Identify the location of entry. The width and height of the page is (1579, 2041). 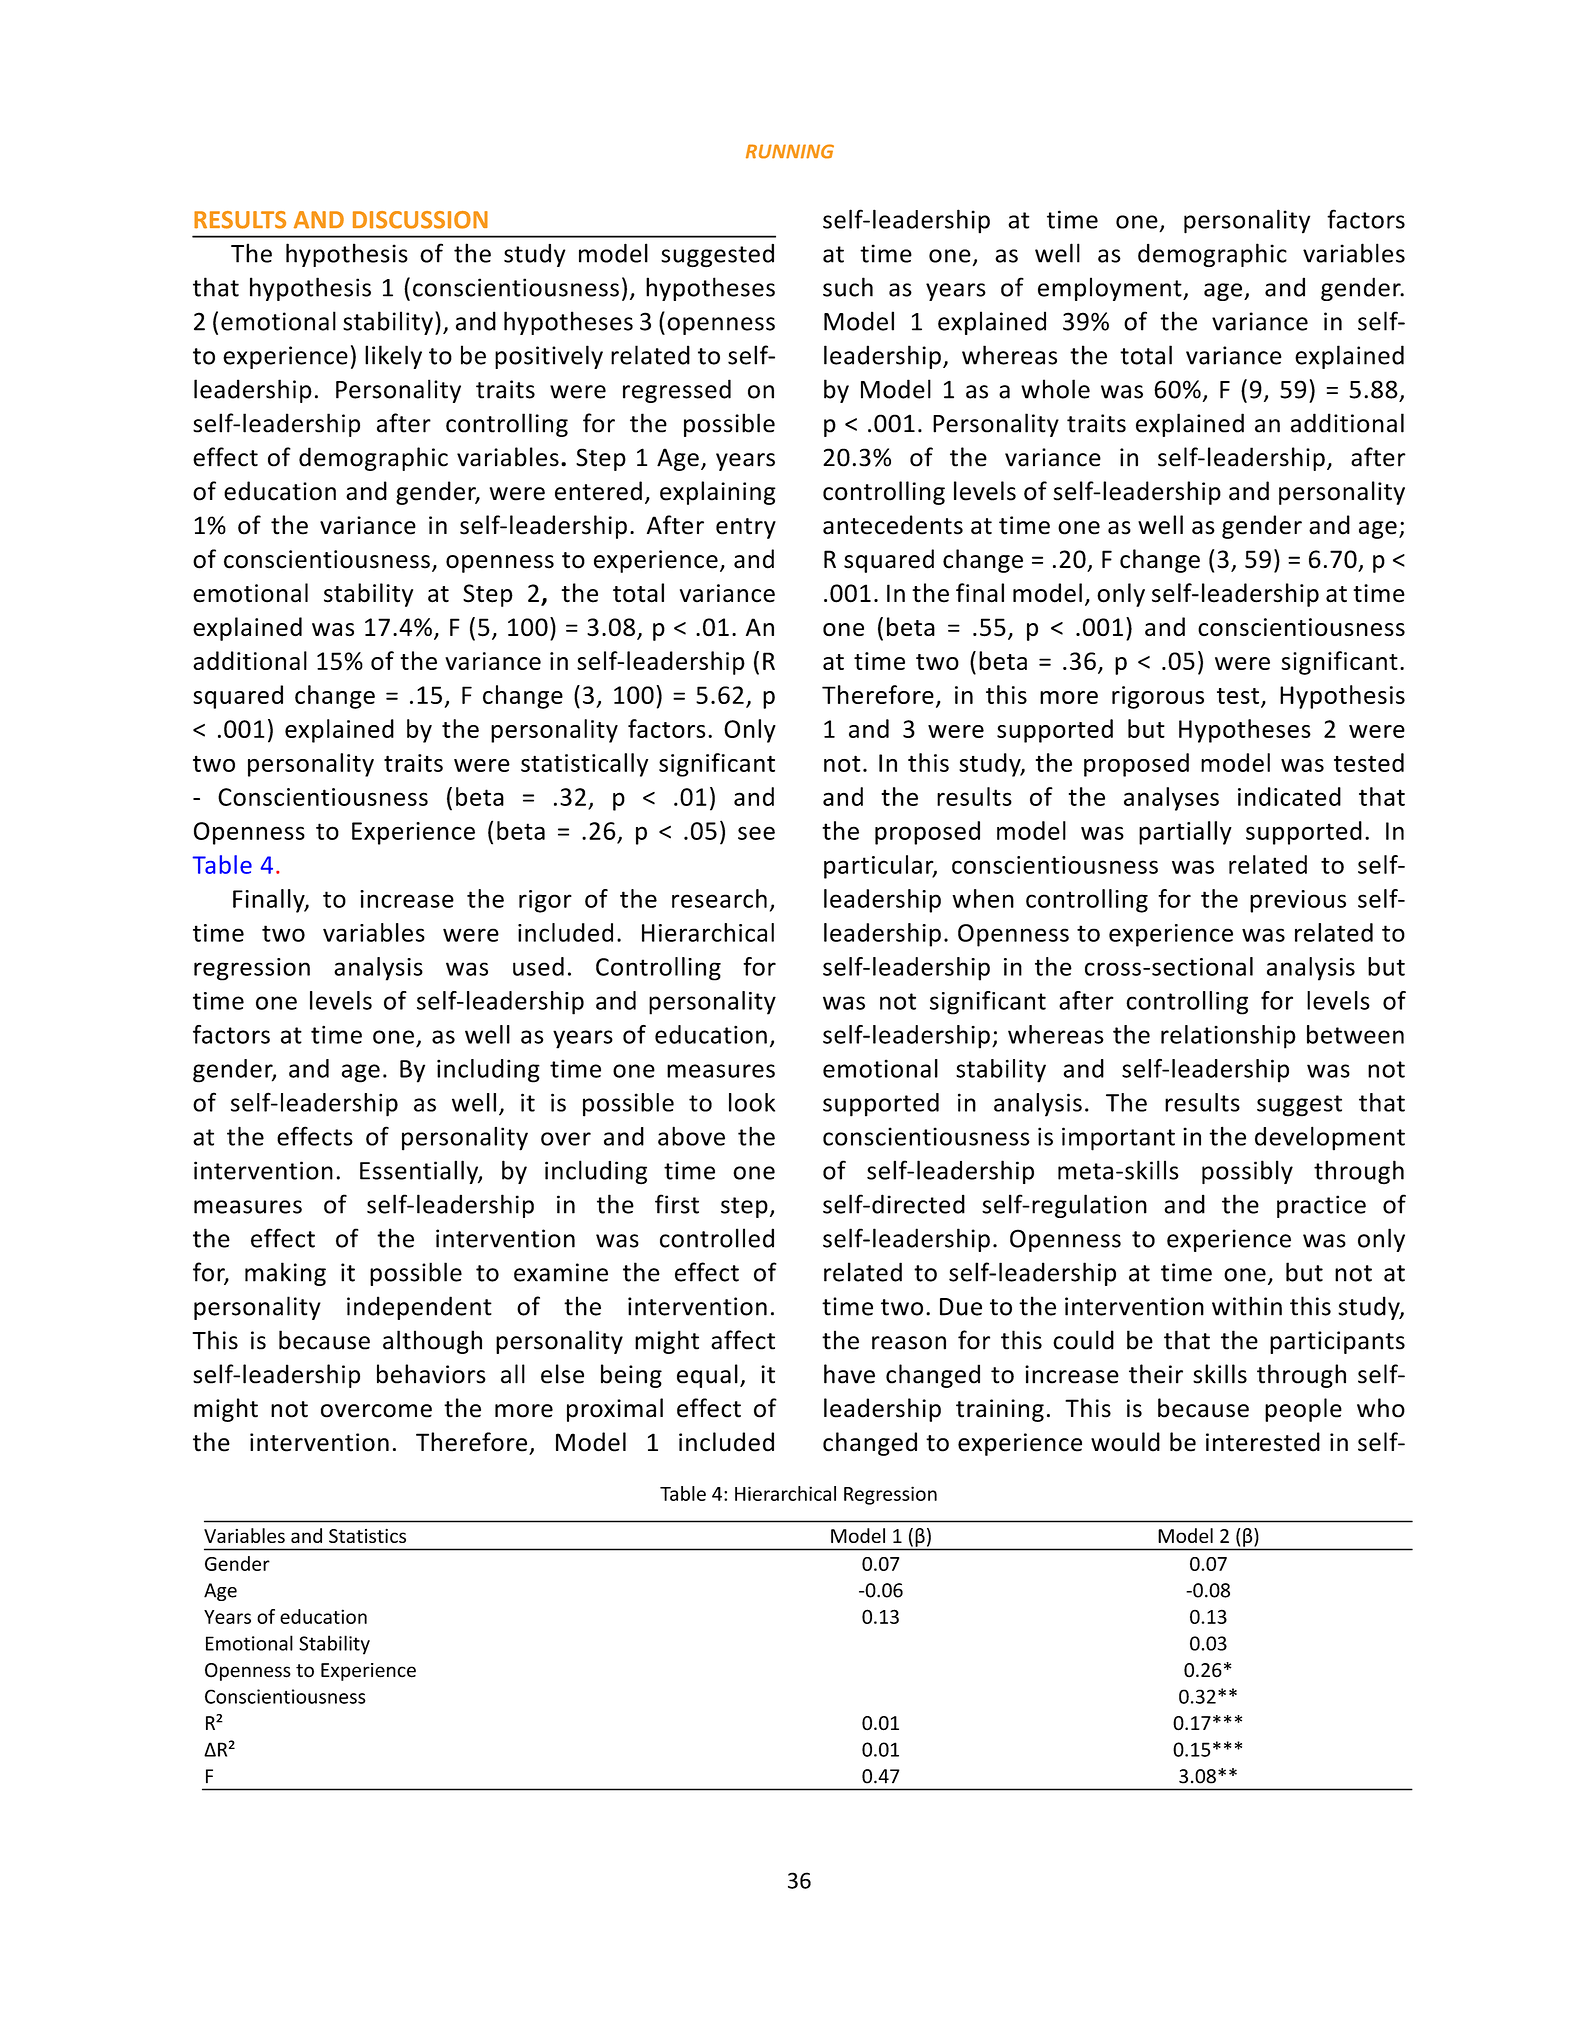
(746, 528).
